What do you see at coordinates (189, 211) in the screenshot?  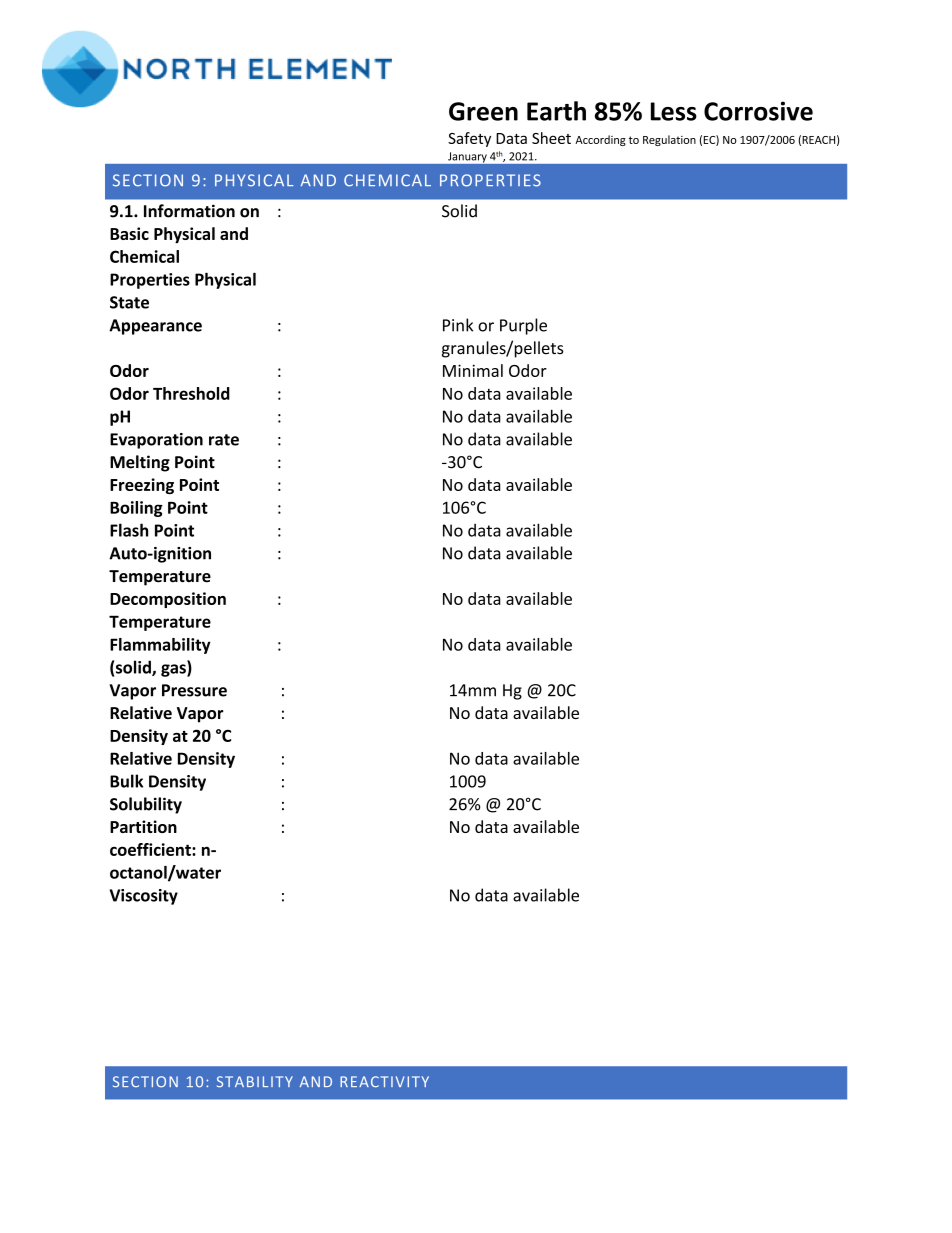 I see `Information` at bounding box center [189, 211].
